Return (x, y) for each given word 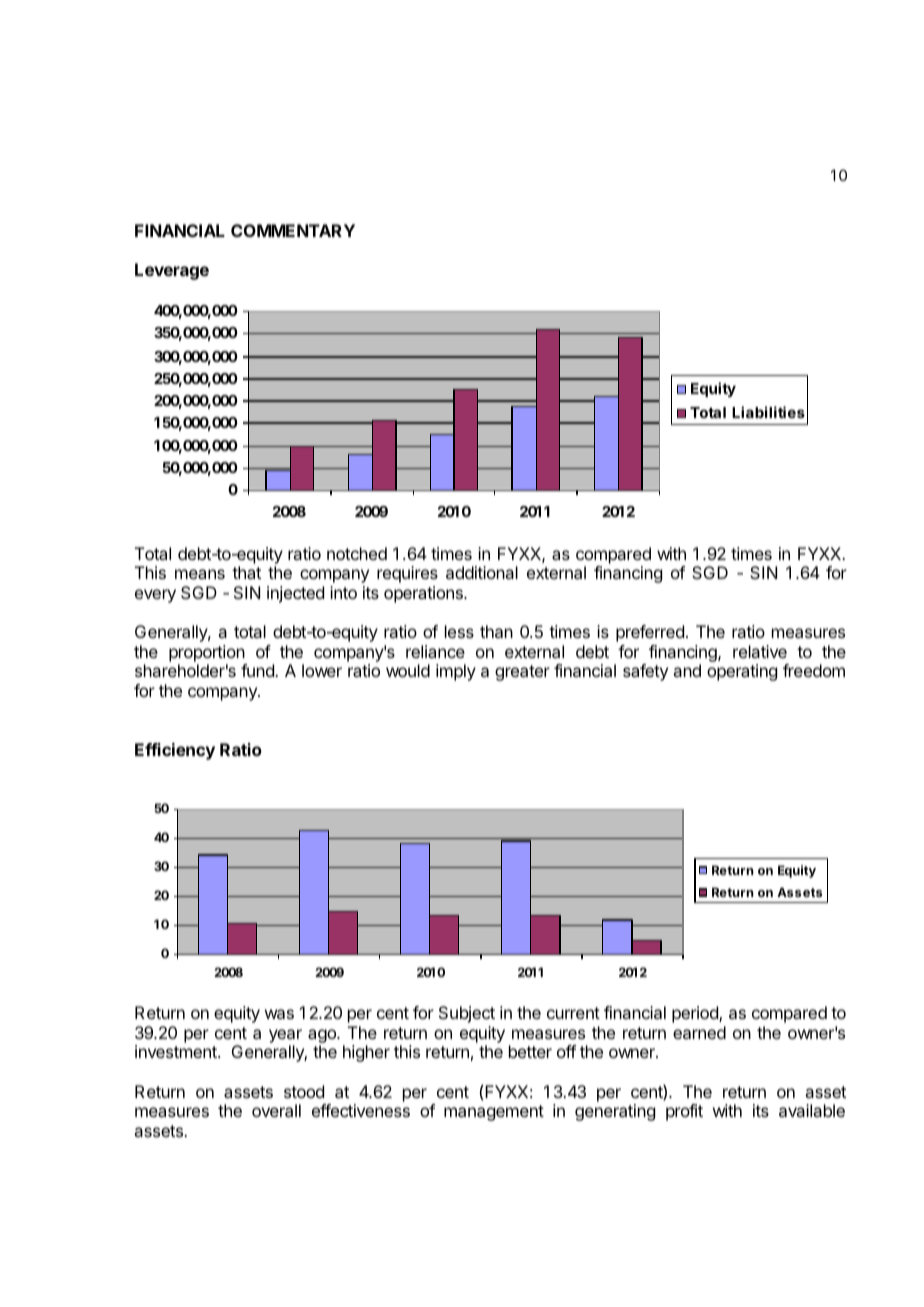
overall (276, 1110)
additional (482, 572)
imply (456, 672)
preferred (650, 633)
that (246, 572)
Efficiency (175, 751)
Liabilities (768, 412)
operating (742, 672)
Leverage (172, 271)
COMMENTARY (293, 230)
